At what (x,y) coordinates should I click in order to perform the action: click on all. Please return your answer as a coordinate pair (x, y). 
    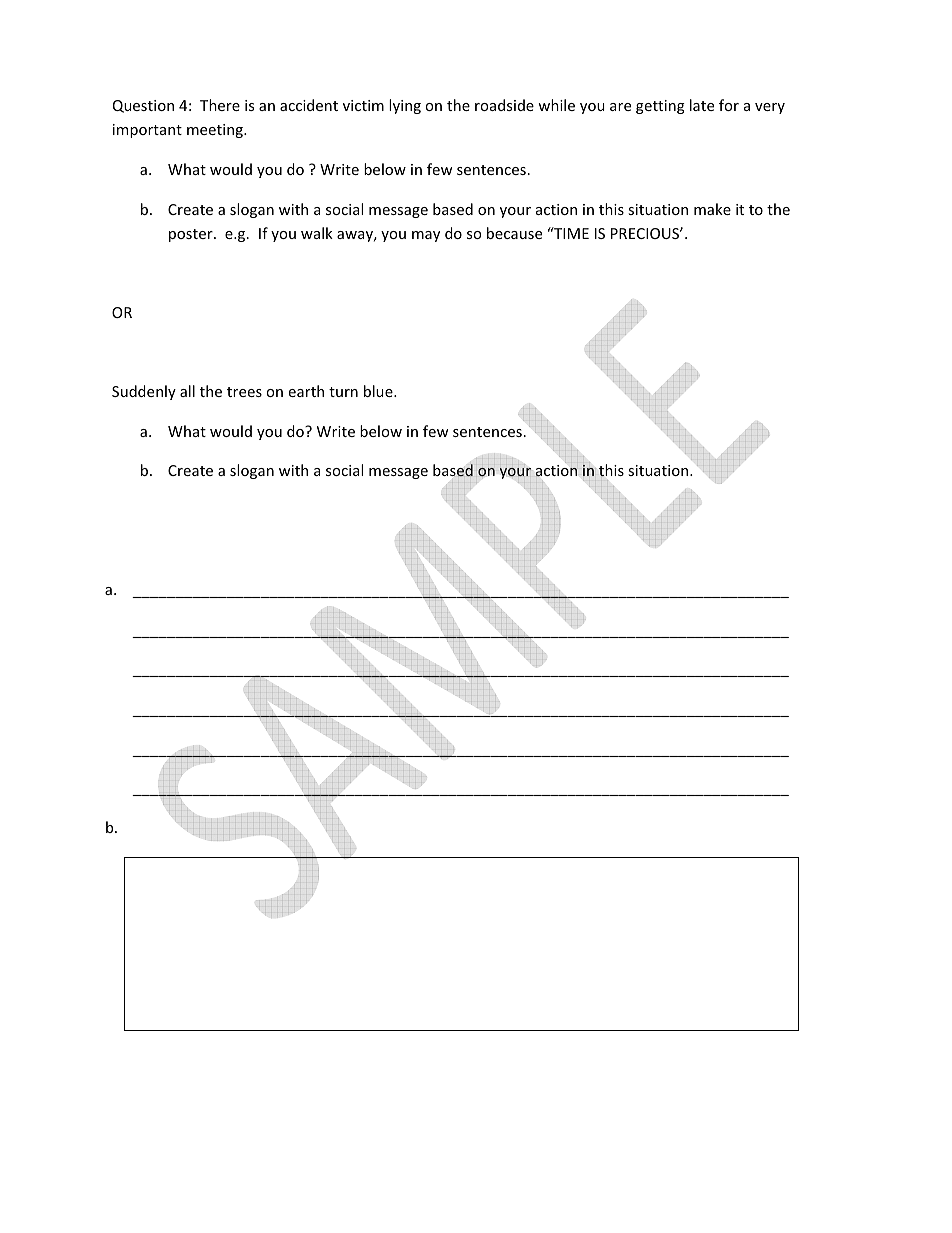
    Looking at the image, I should click on (187, 391).
